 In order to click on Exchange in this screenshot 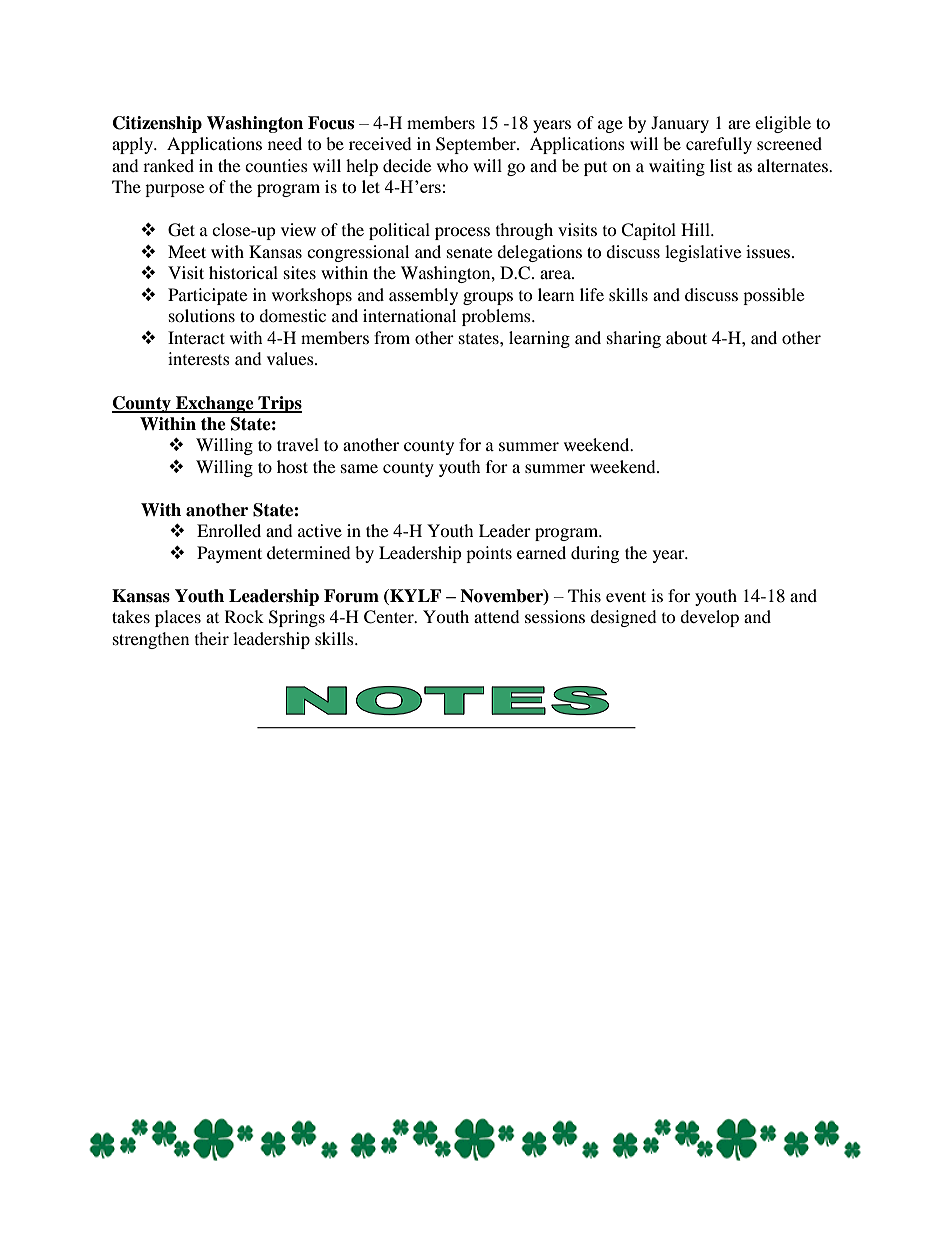, I will do `click(215, 404)`.
